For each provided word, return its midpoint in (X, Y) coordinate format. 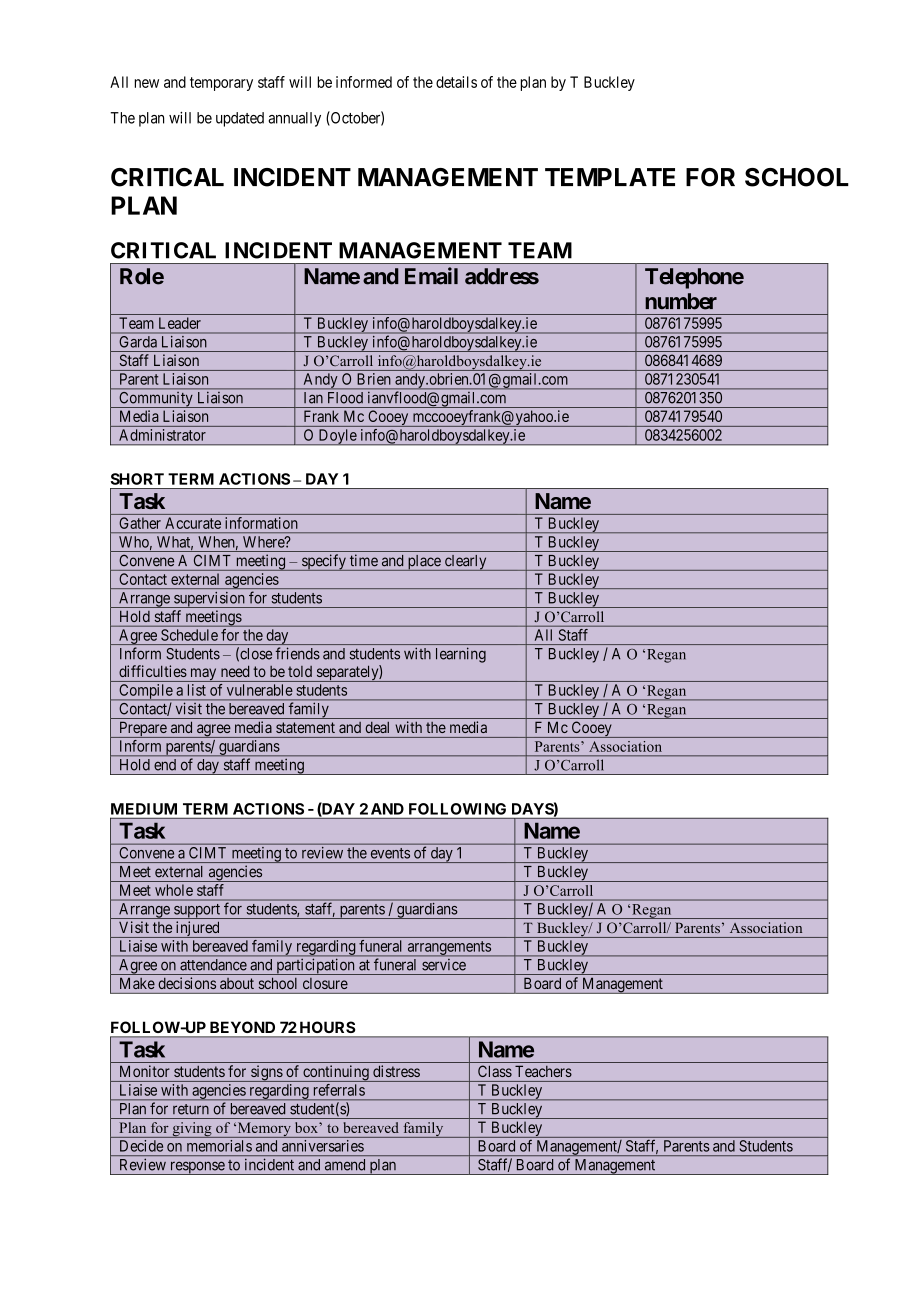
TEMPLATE (610, 177)
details (456, 82)
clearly (465, 563)
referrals (339, 1090)
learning (461, 655)
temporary (221, 84)
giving (192, 1130)
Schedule (189, 635)
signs (266, 1073)
